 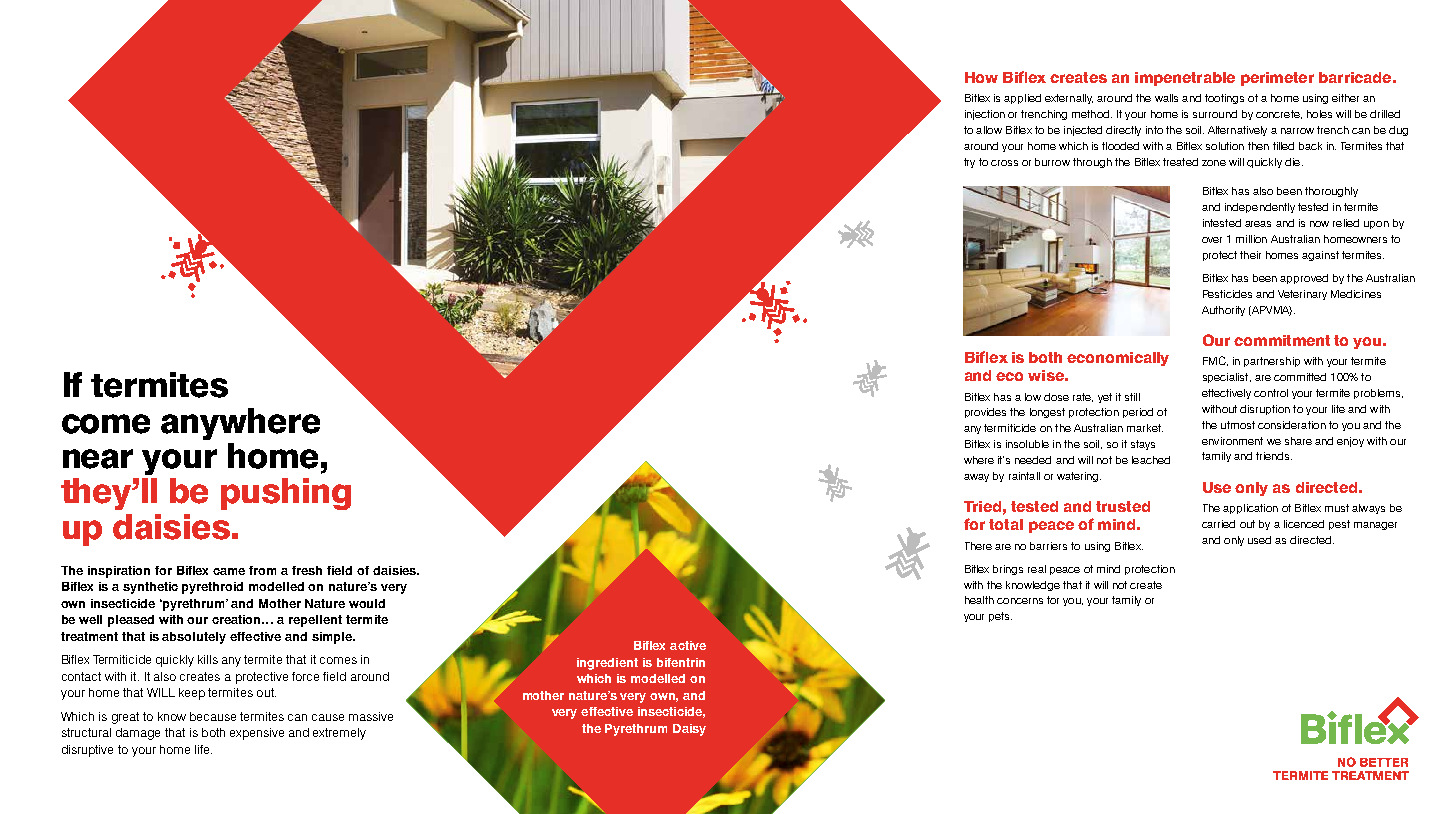 What do you see at coordinates (286, 494) in the screenshot?
I see `pushing` at bounding box center [286, 494].
